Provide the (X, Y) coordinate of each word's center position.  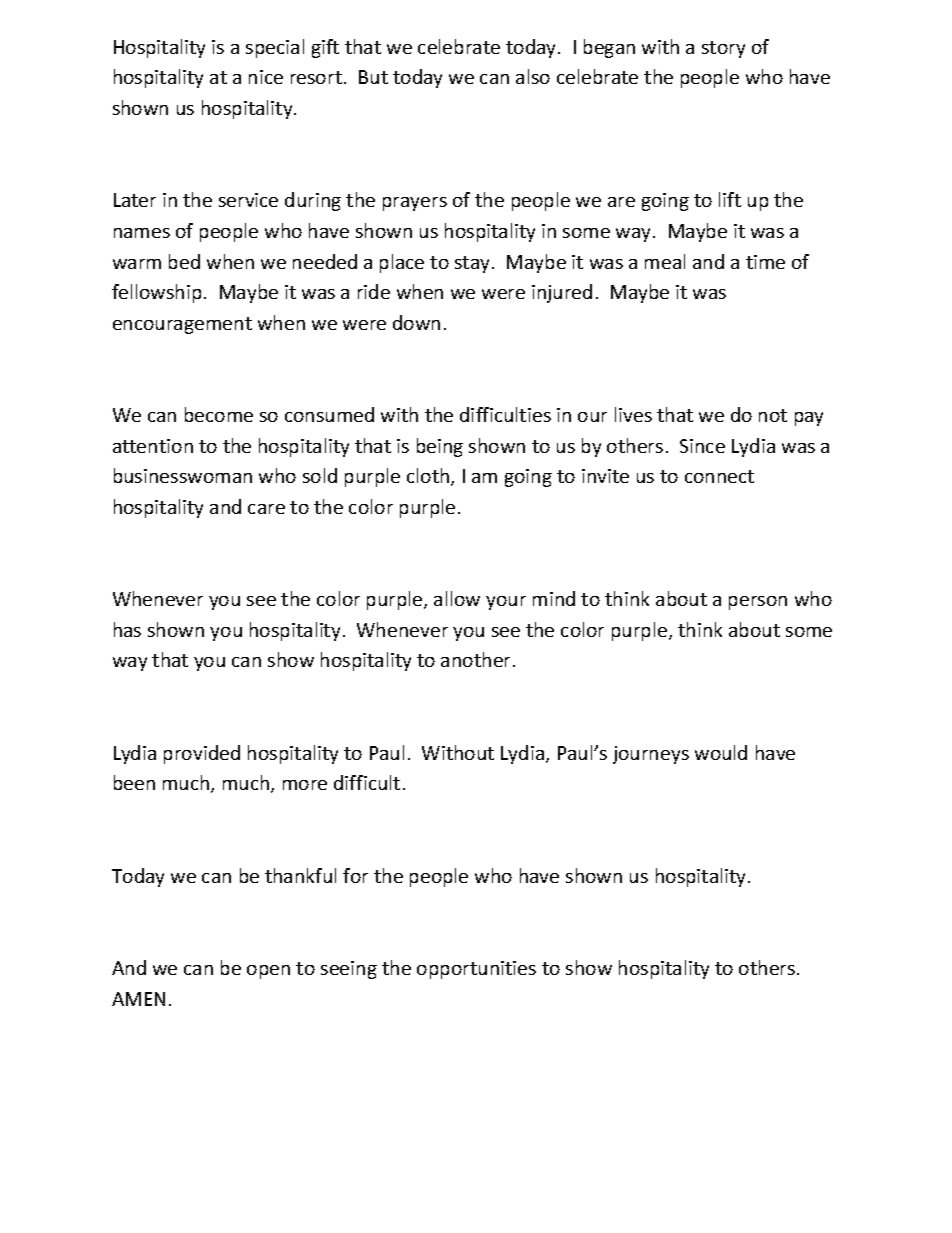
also (533, 76)
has (127, 629)
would (721, 752)
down (416, 322)
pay (809, 419)
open (268, 972)
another (477, 659)
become (219, 414)
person (758, 603)
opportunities (476, 970)
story (723, 49)
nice (266, 77)
